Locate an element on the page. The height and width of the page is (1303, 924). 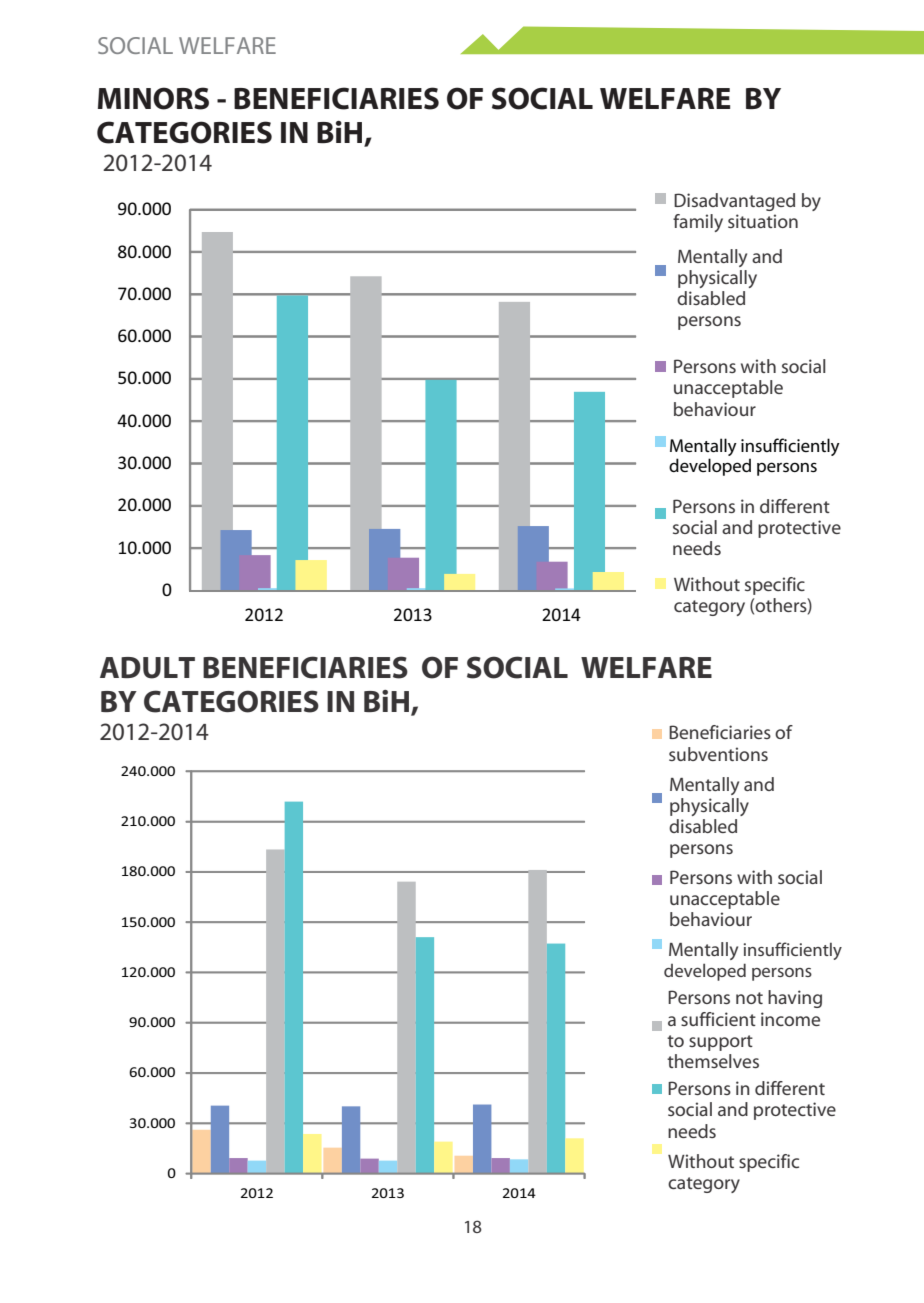
themselves is located at coordinates (713, 1061).
